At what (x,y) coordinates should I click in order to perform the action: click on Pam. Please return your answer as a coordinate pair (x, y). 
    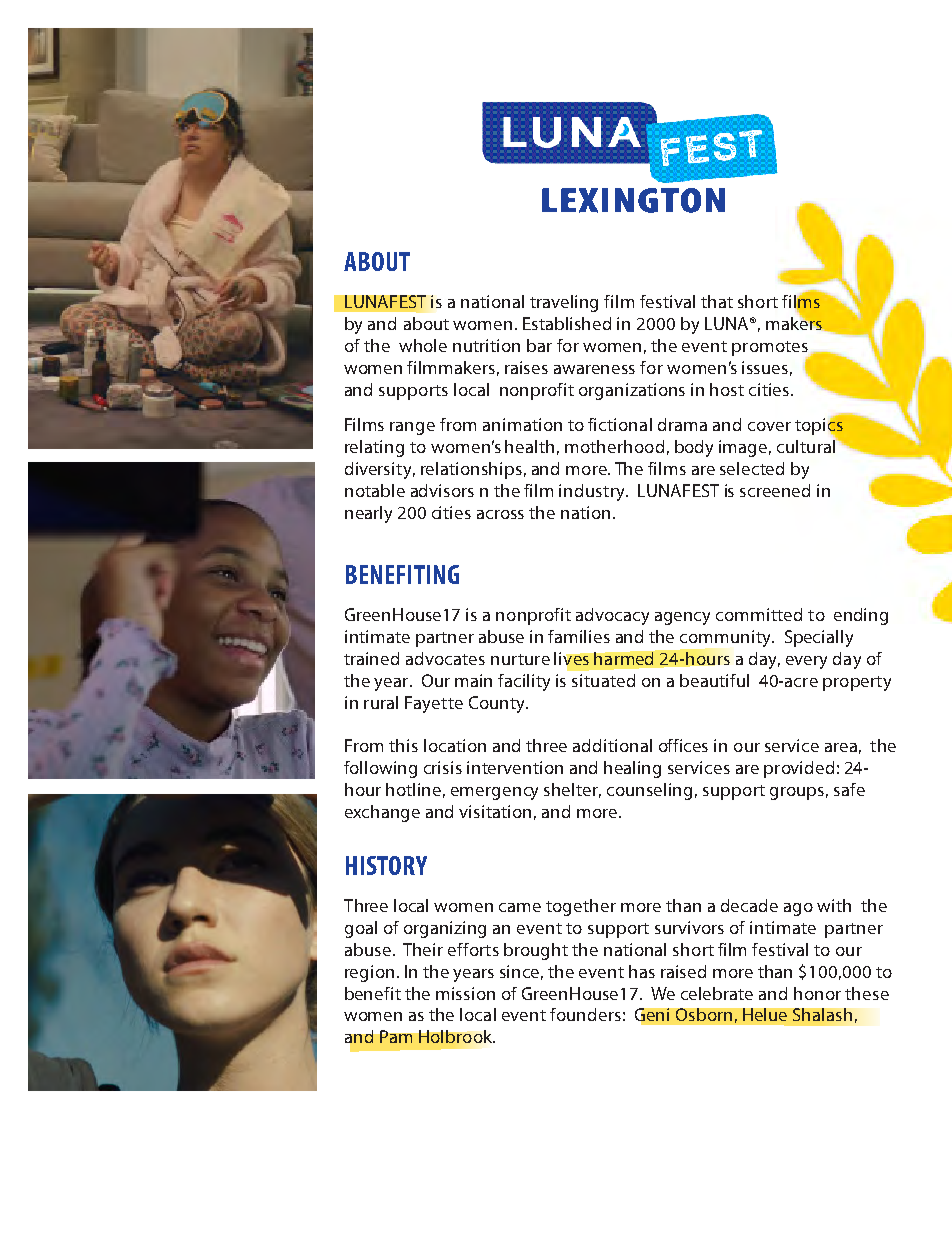
    Looking at the image, I should click on (396, 1036).
